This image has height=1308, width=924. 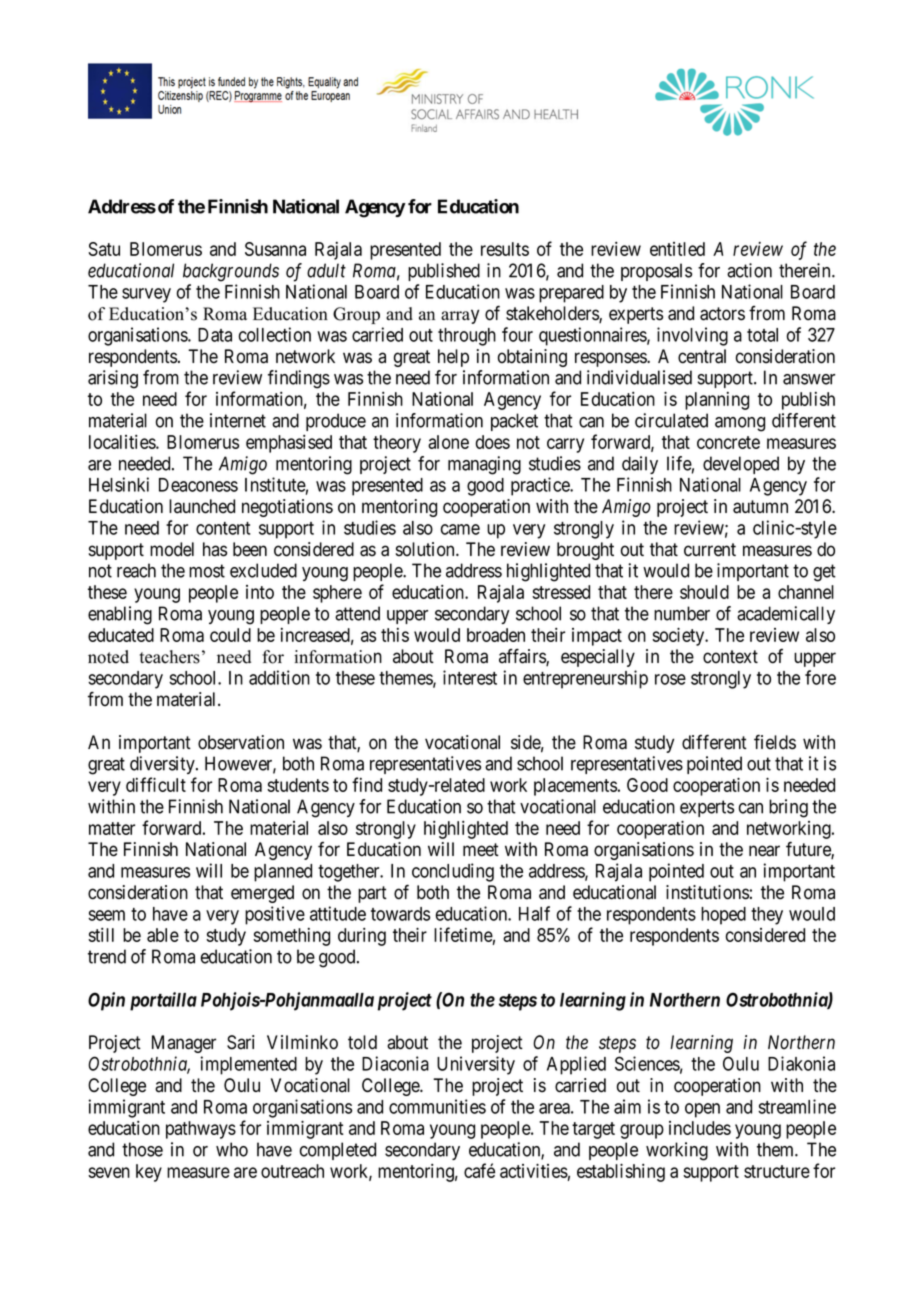 I want to click on action, so click(x=749, y=270).
